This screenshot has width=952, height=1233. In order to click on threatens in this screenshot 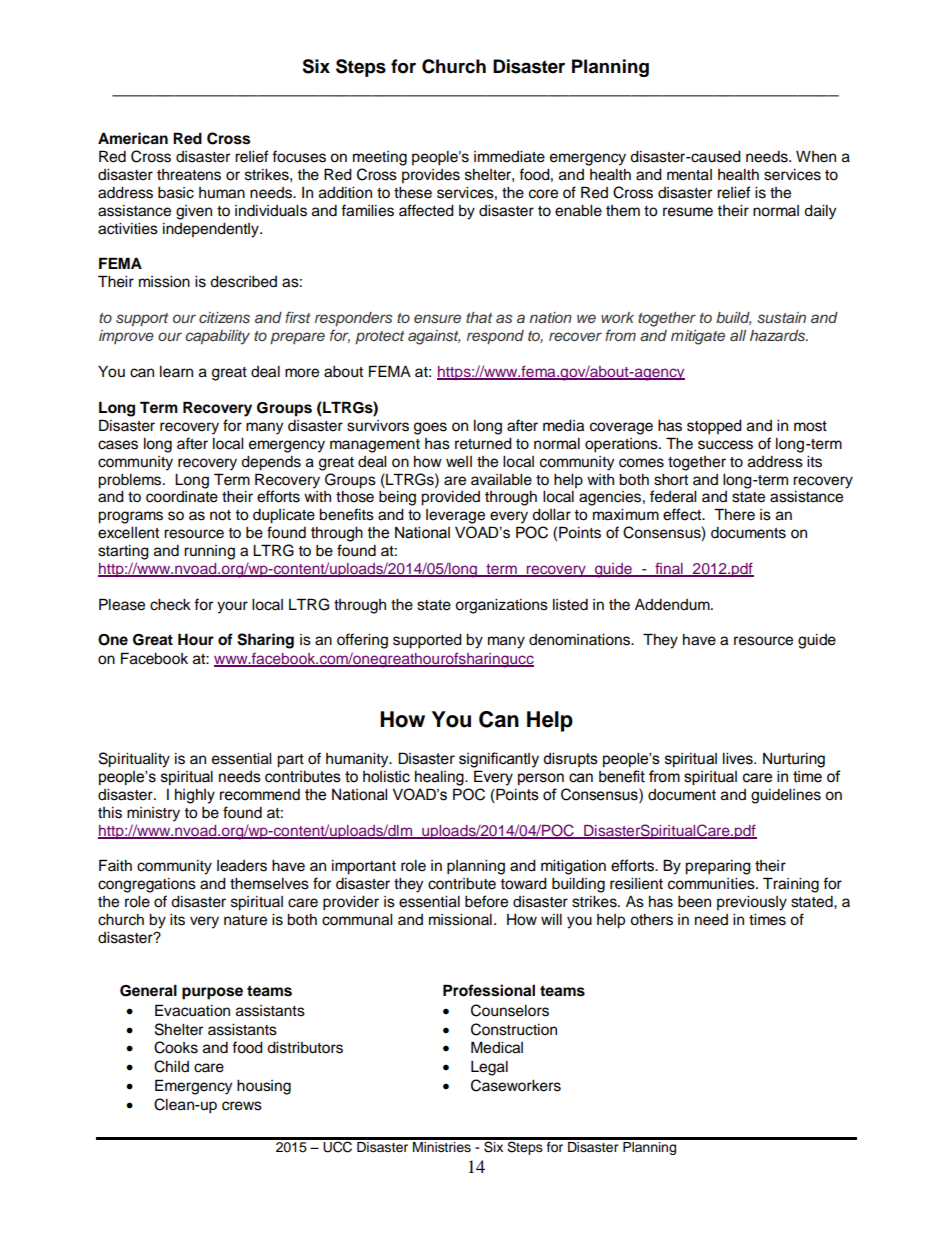, I will do `click(189, 175)`.
